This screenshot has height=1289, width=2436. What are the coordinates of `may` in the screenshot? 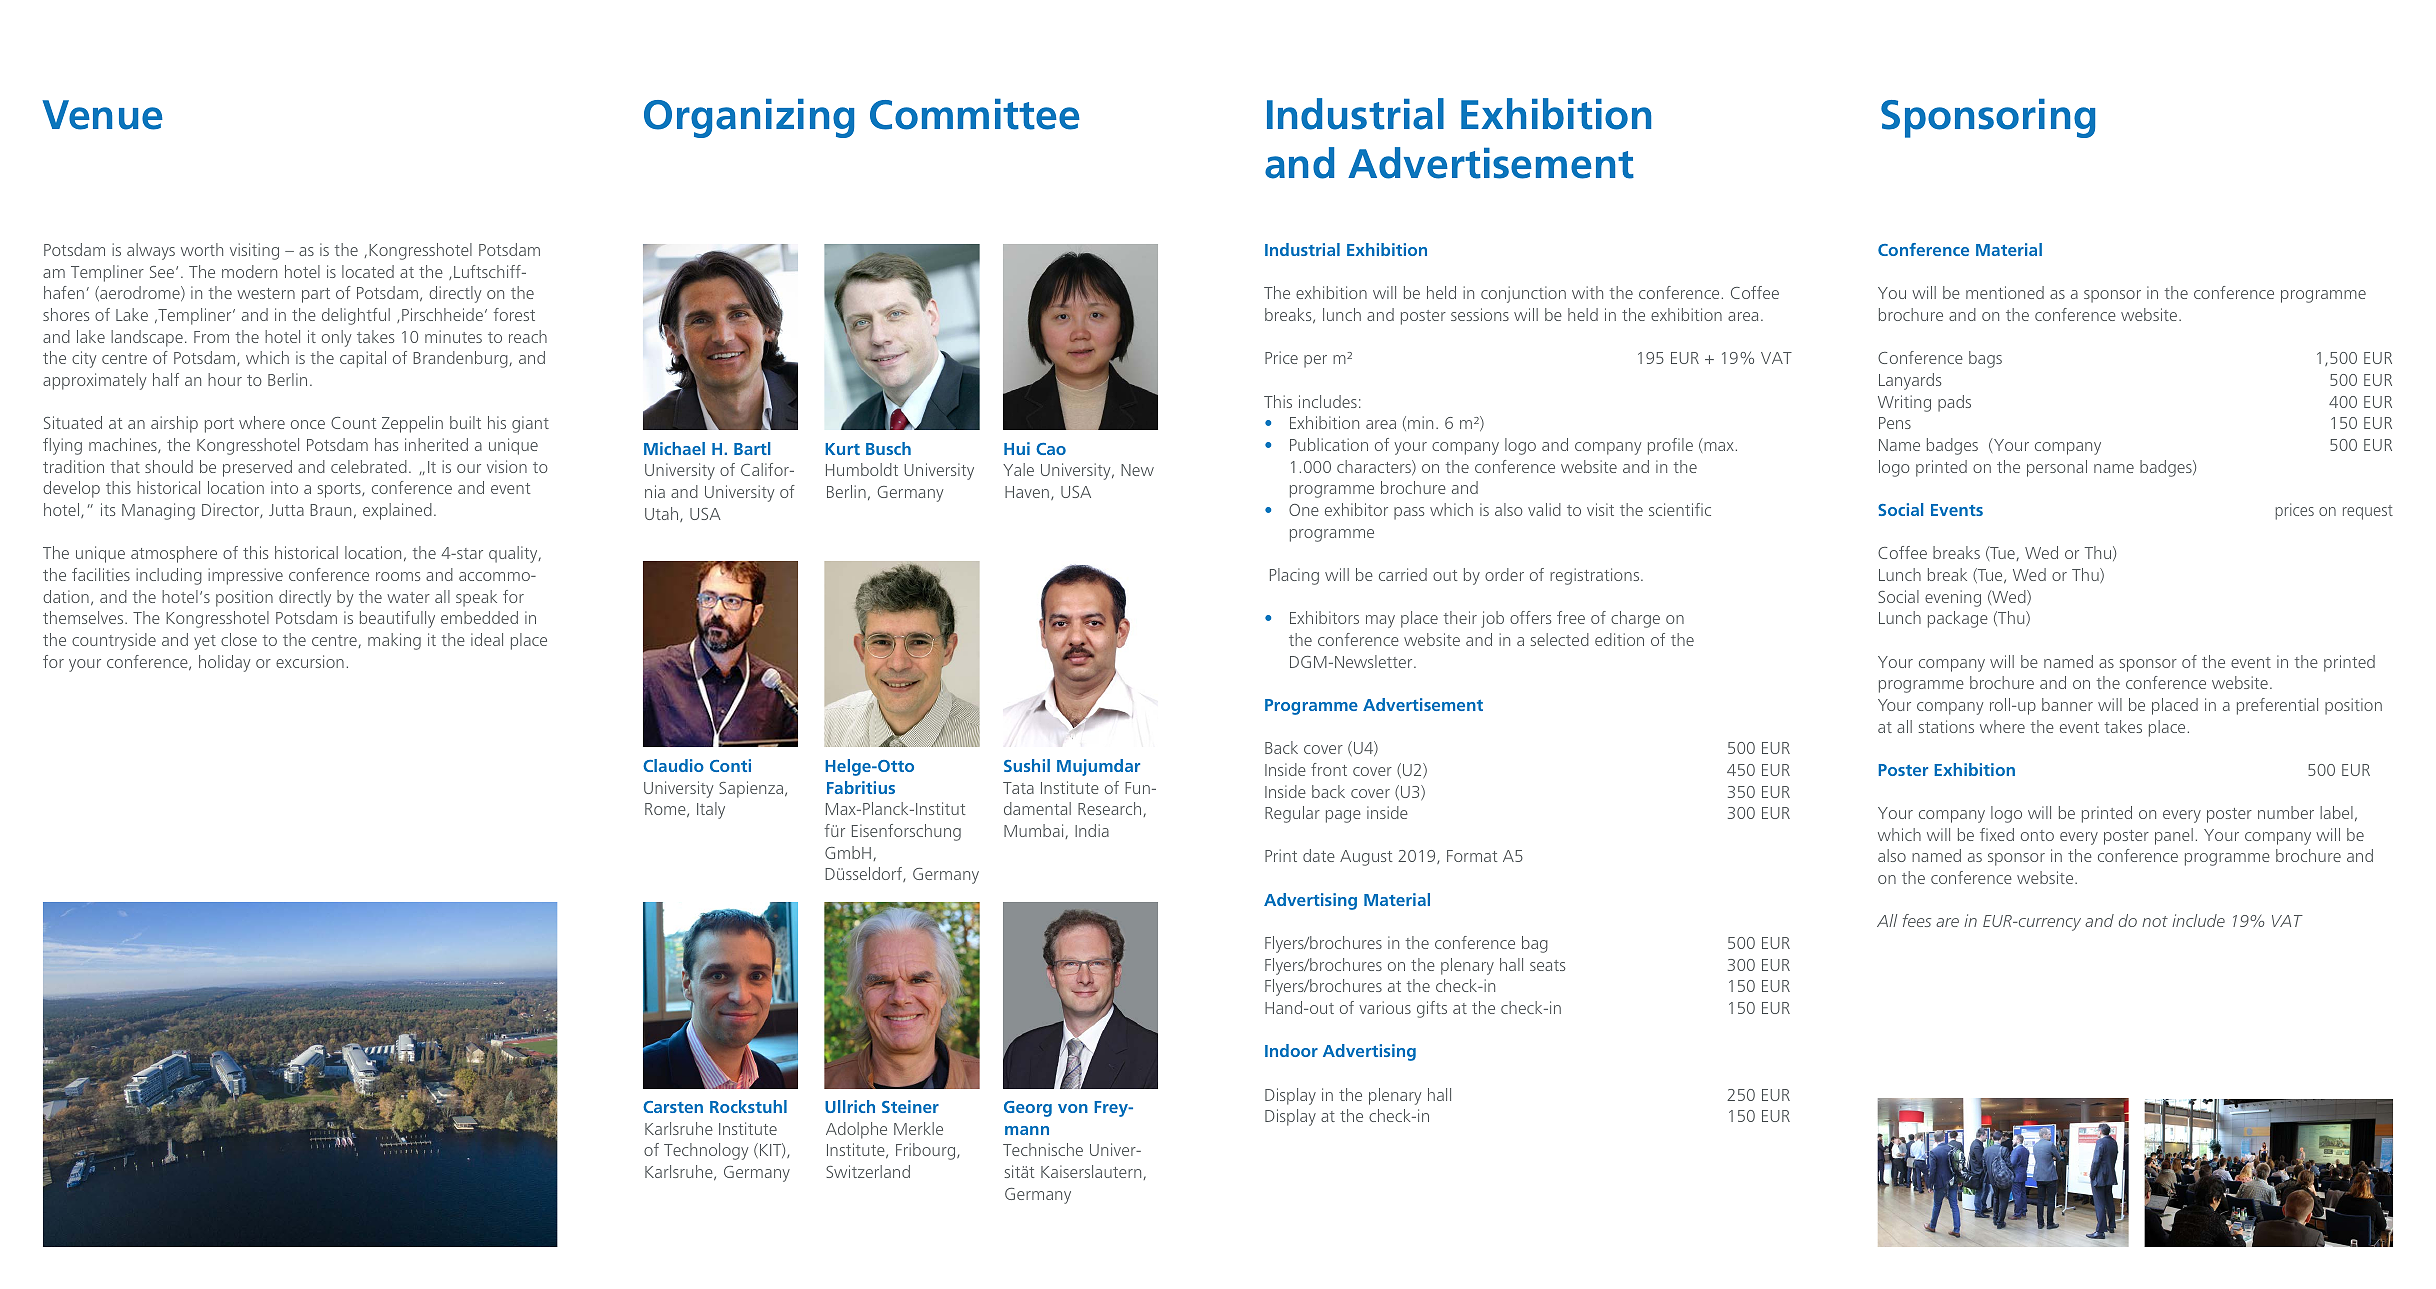 It's located at (1380, 621).
